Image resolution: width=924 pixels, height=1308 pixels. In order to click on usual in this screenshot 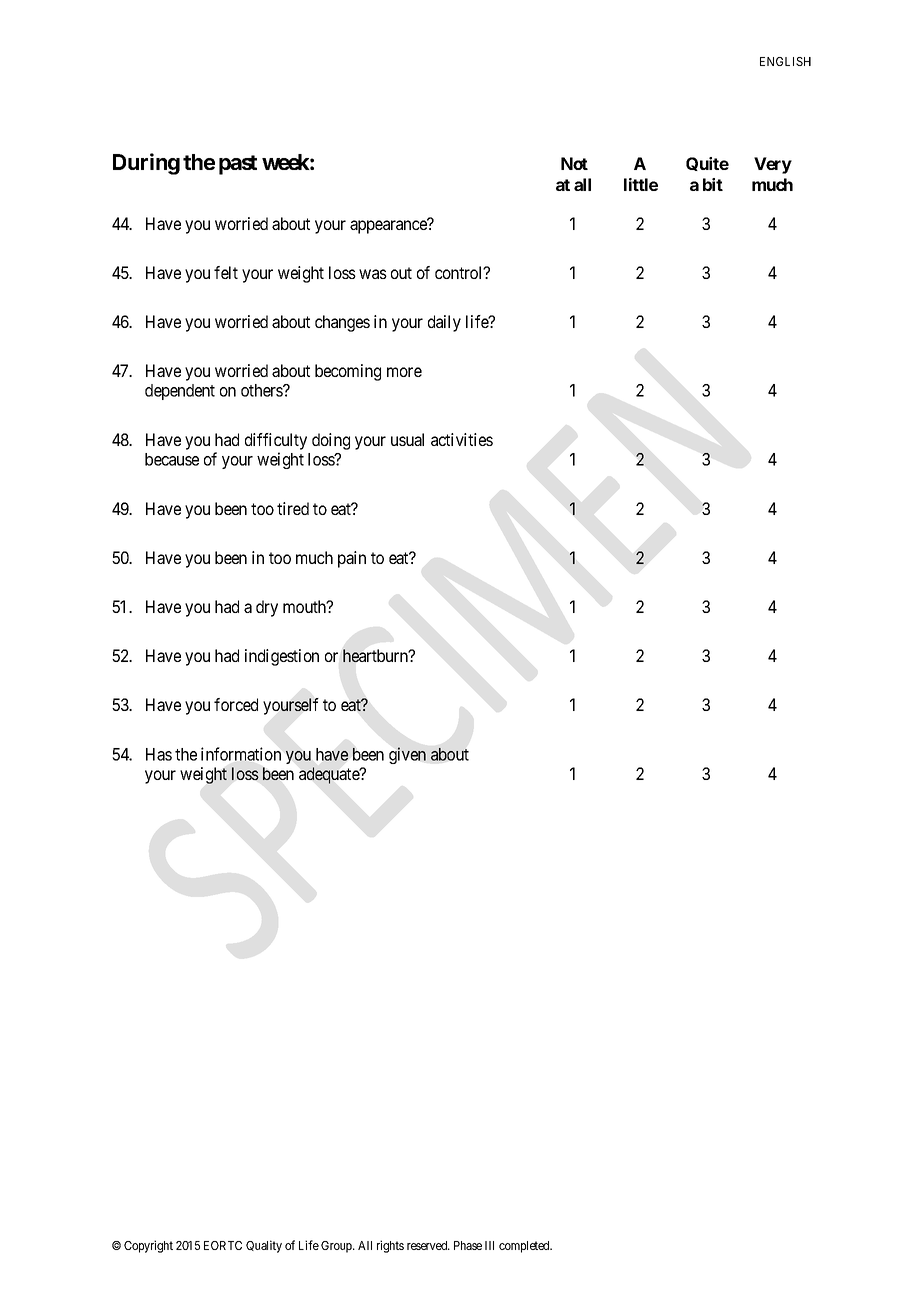, I will do `click(407, 439)`.
